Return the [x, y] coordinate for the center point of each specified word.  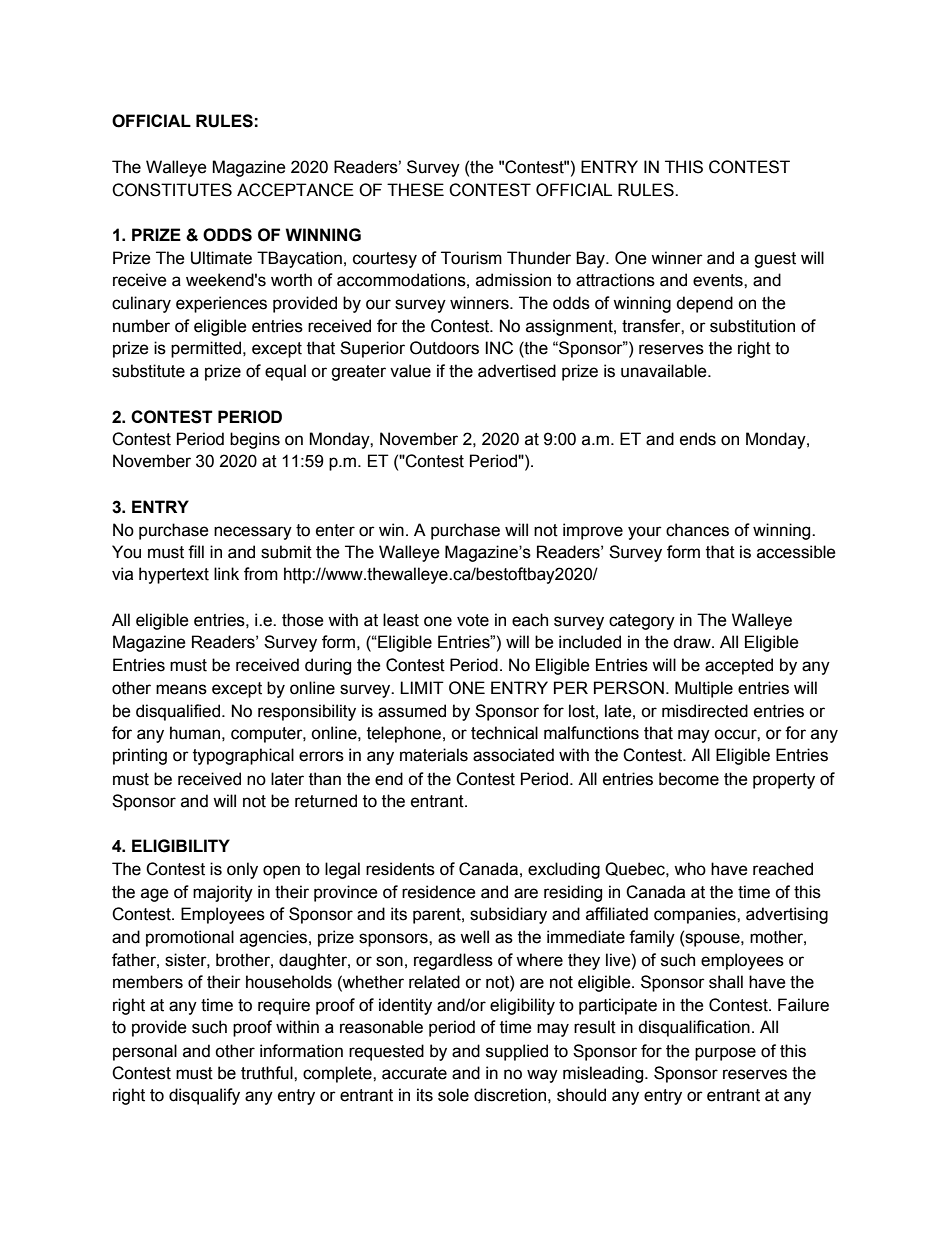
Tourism [471, 258]
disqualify [204, 1096]
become [689, 779]
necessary [253, 533]
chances [697, 530]
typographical [243, 756]
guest [775, 260]
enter [335, 530]
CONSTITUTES [172, 190]
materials [434, 755]
